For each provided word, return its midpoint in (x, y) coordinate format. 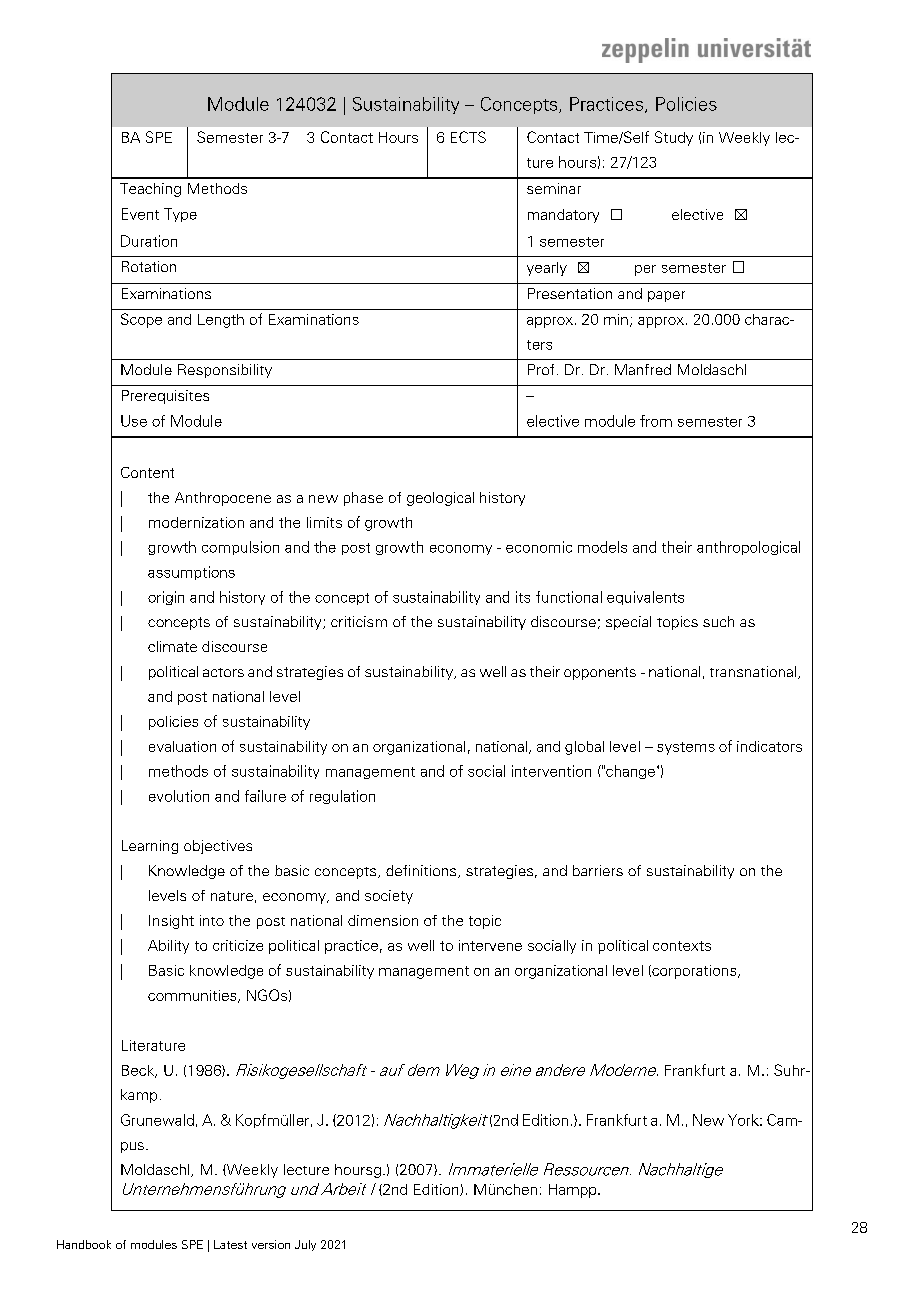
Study (674, 138)
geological (440, 499)
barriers (598, 870)
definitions (422, 871)
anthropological (748, 548)
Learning (150, 847)
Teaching (150, 190)
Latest (230, 1244)
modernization (196, 522)
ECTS (468, 137)
